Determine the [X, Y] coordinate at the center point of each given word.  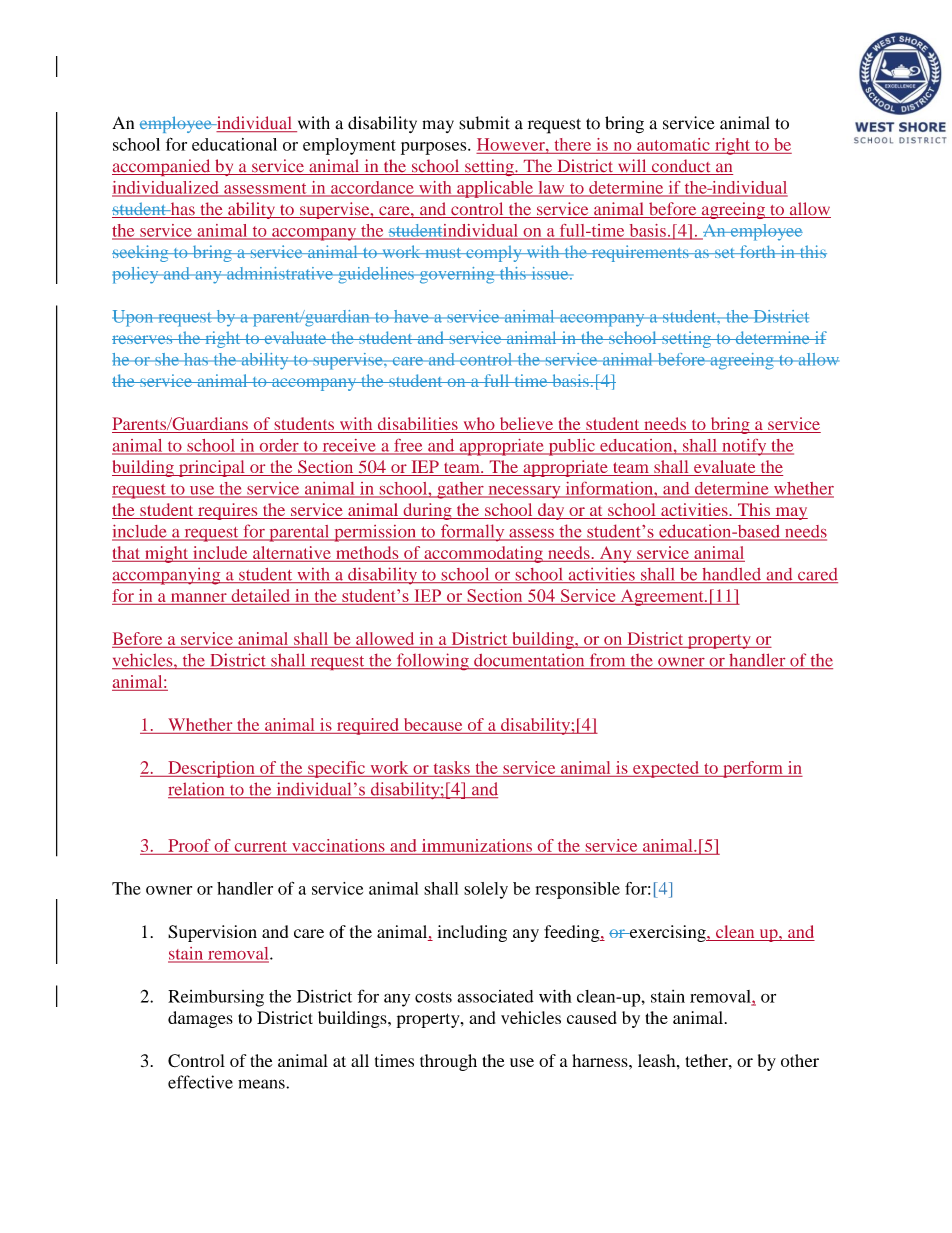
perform [753, 769]
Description [211, 769]
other [800, 1060]
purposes [435, 148]
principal [211, 468]
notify [744, 447]
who [479, 425]
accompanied [162, 167]
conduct [681, 167]
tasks [452, 767]
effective [200, 1082]
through [448, 1062]
